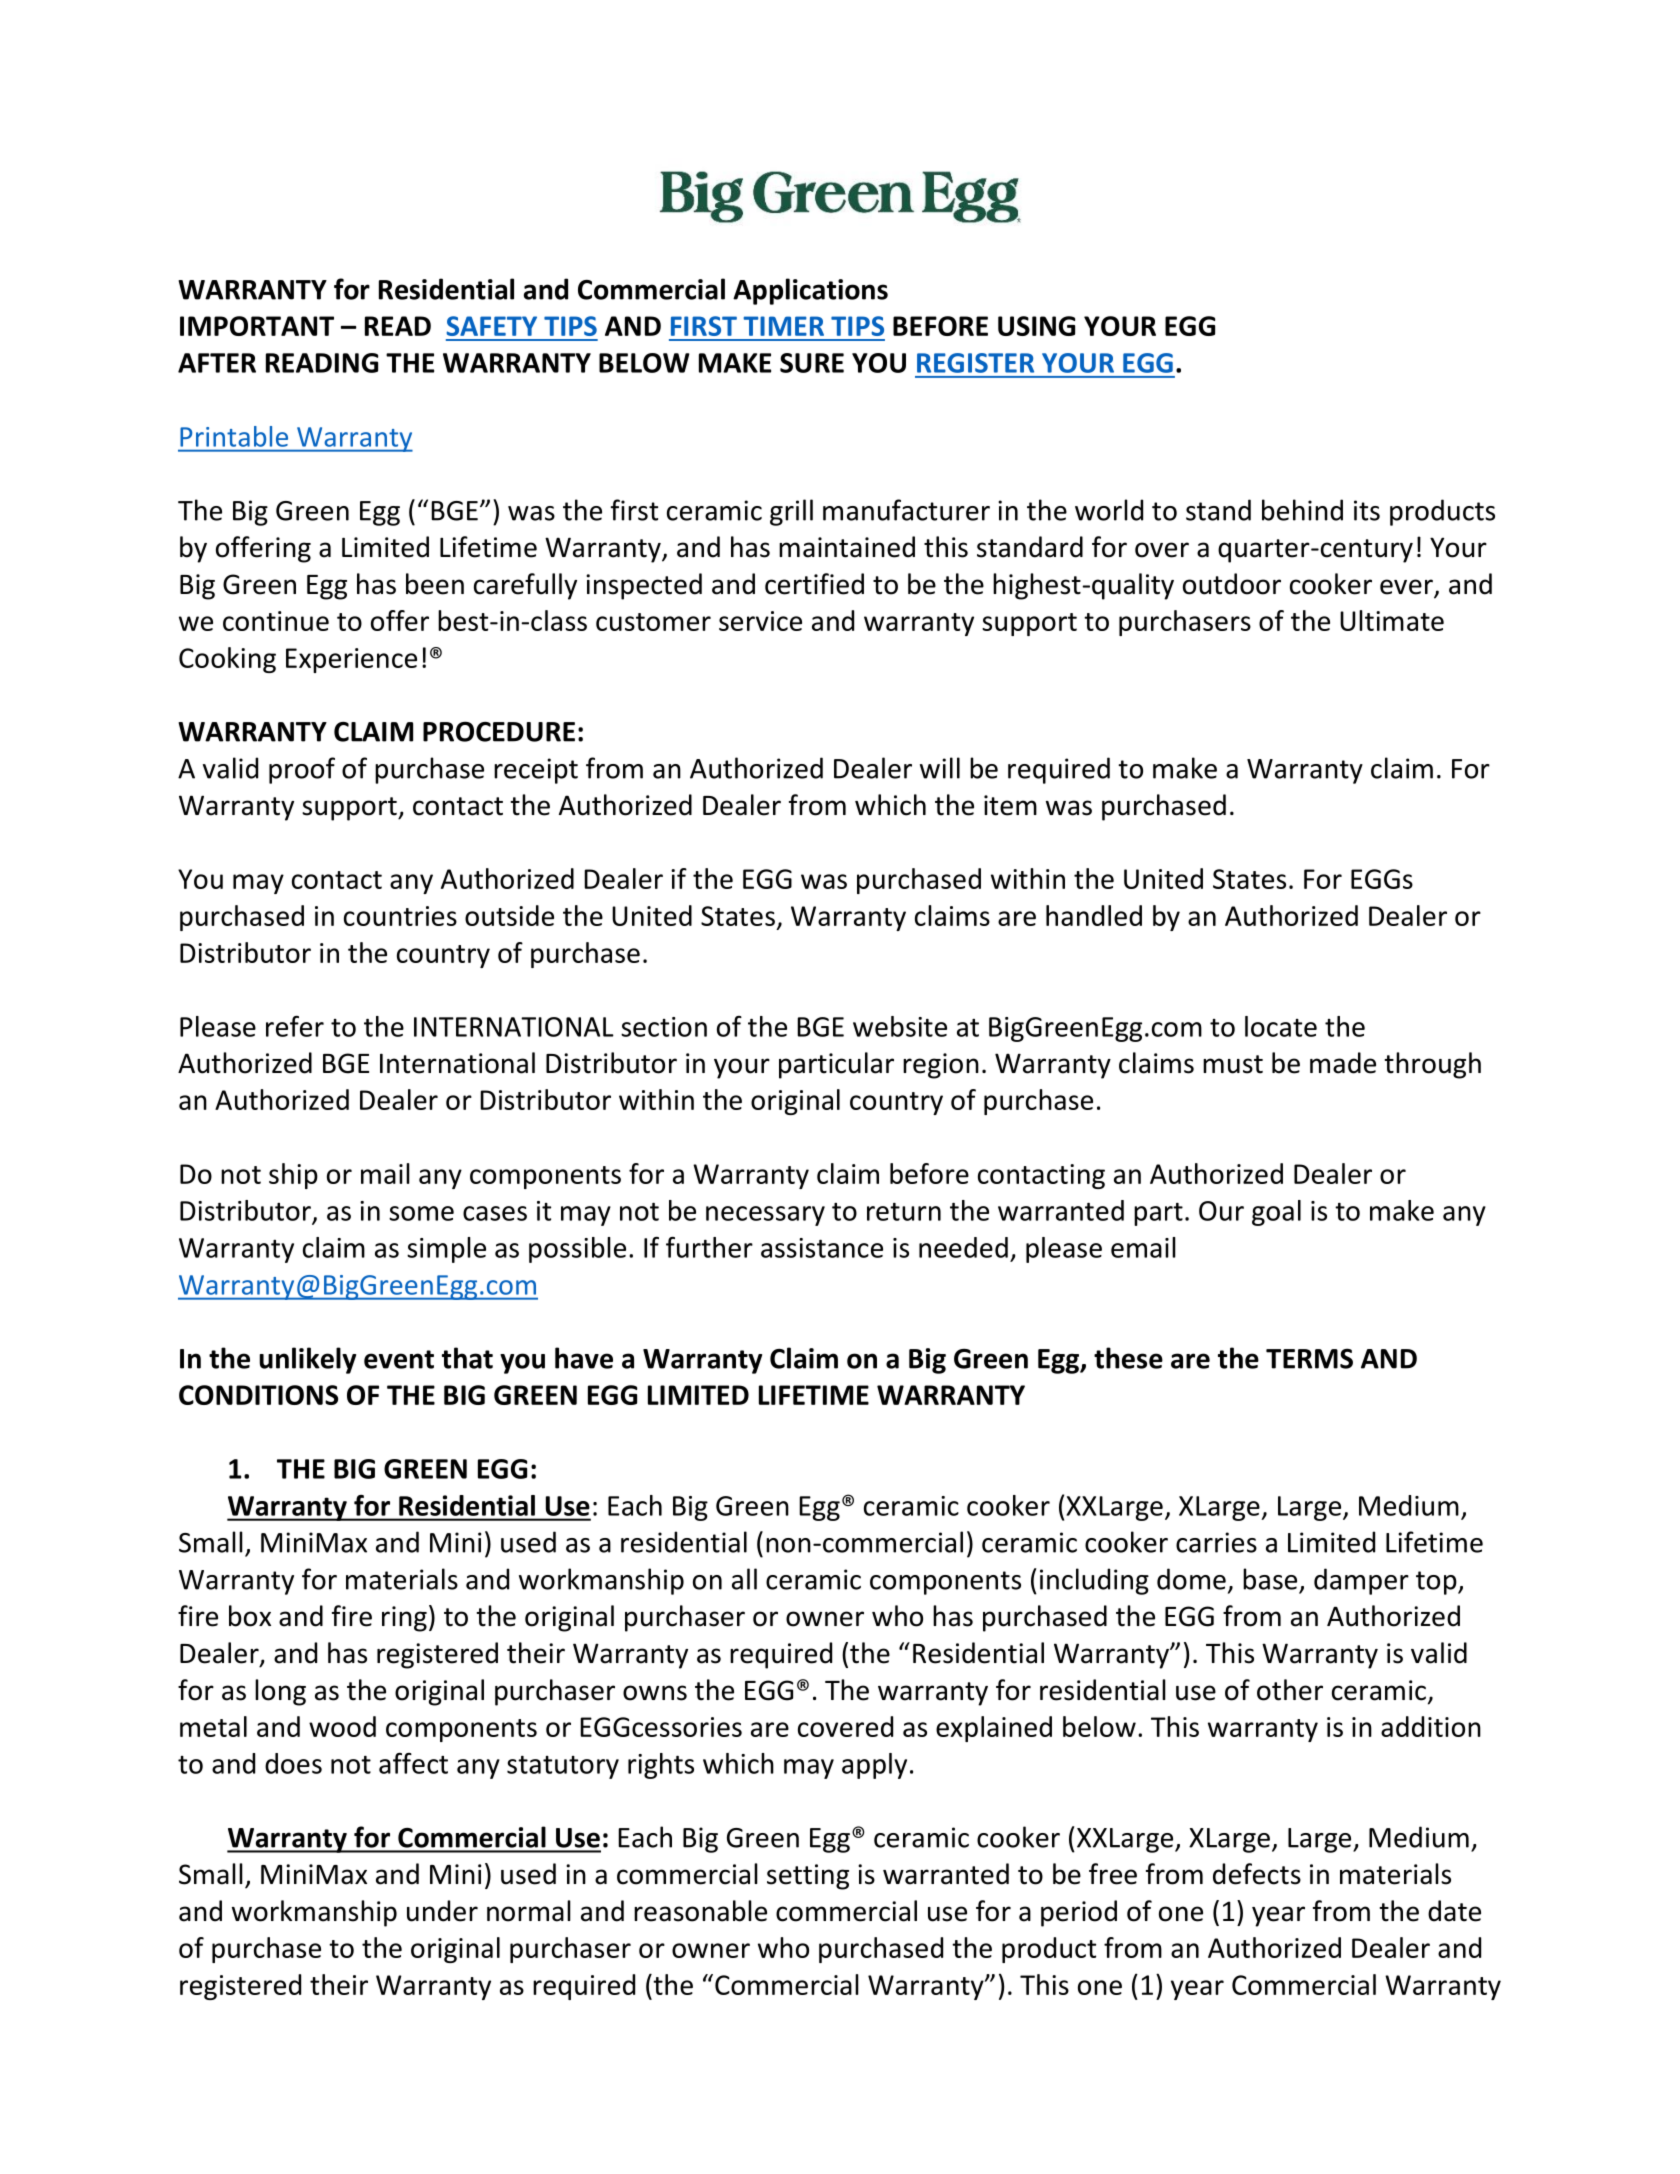 Image resolution: width=1680 pixels, height=2174 pixels. Describe the element at coordinates (1309, 1358) in the screenshot. I see `TERMS` at that location.
